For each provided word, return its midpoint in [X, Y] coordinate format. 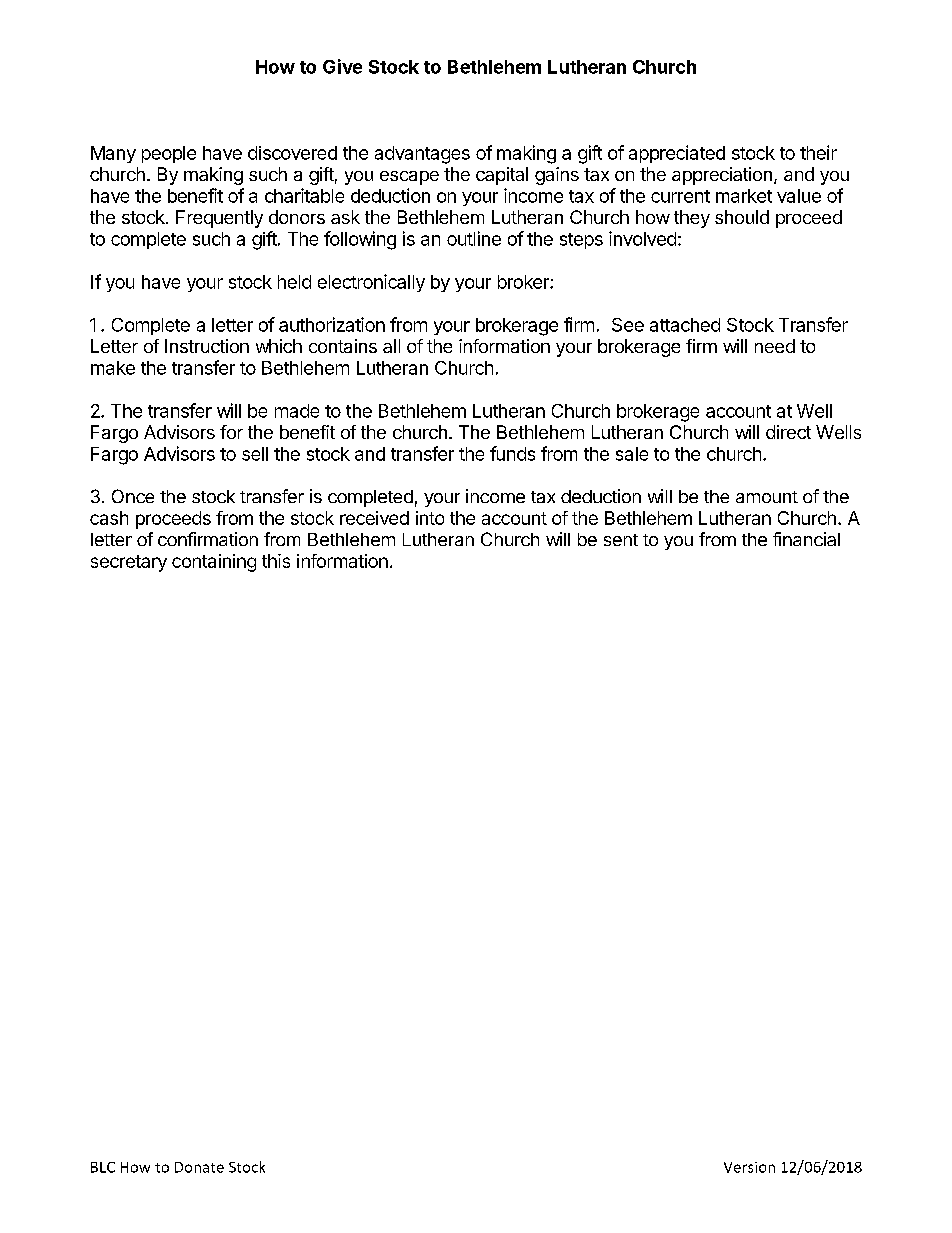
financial [806, 539]
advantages [422, 155]
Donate [199, 1167]
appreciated [677, 154]
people [169, 154]
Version [749, 1167]
